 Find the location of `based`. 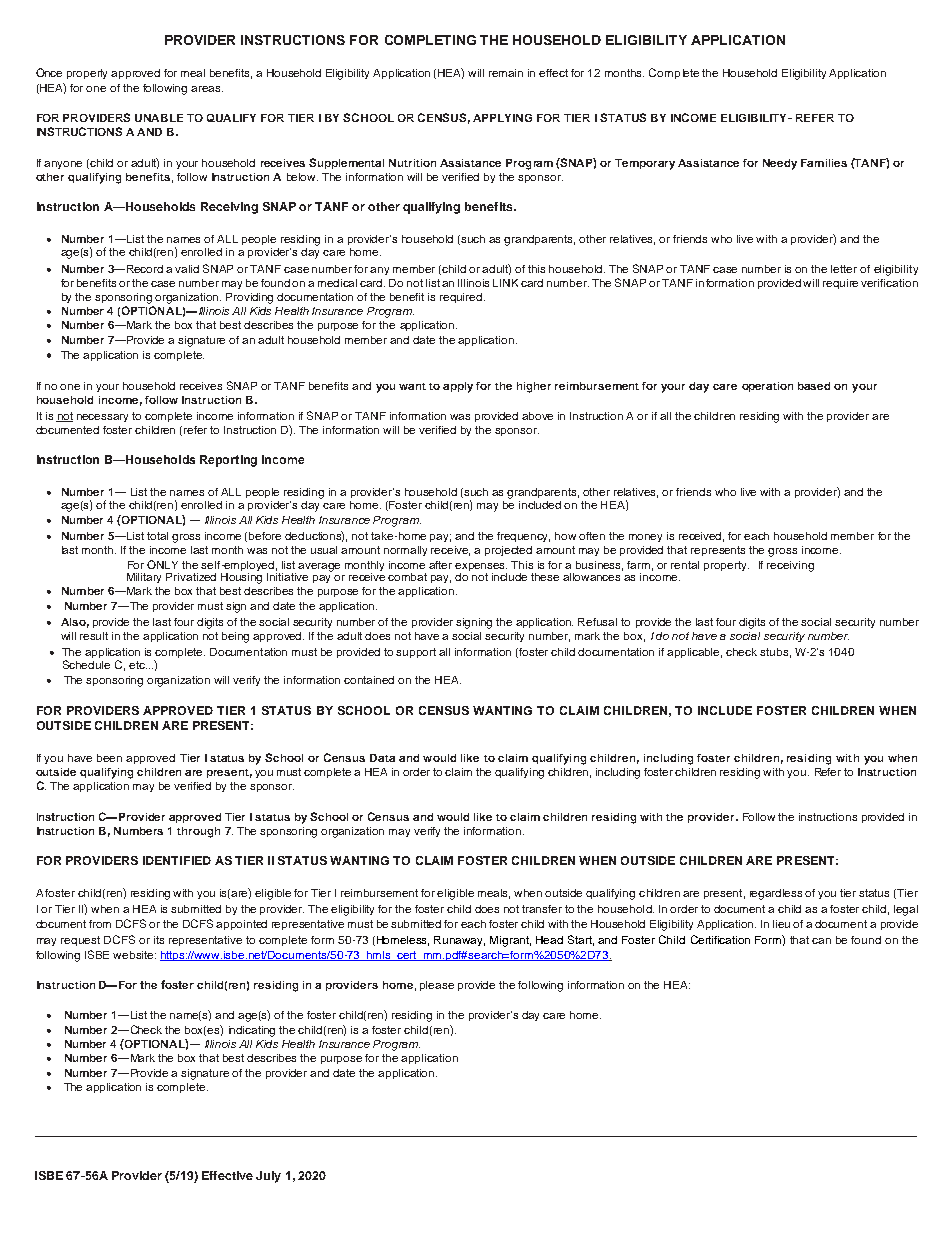

based is located at coordinates (814, 386).
